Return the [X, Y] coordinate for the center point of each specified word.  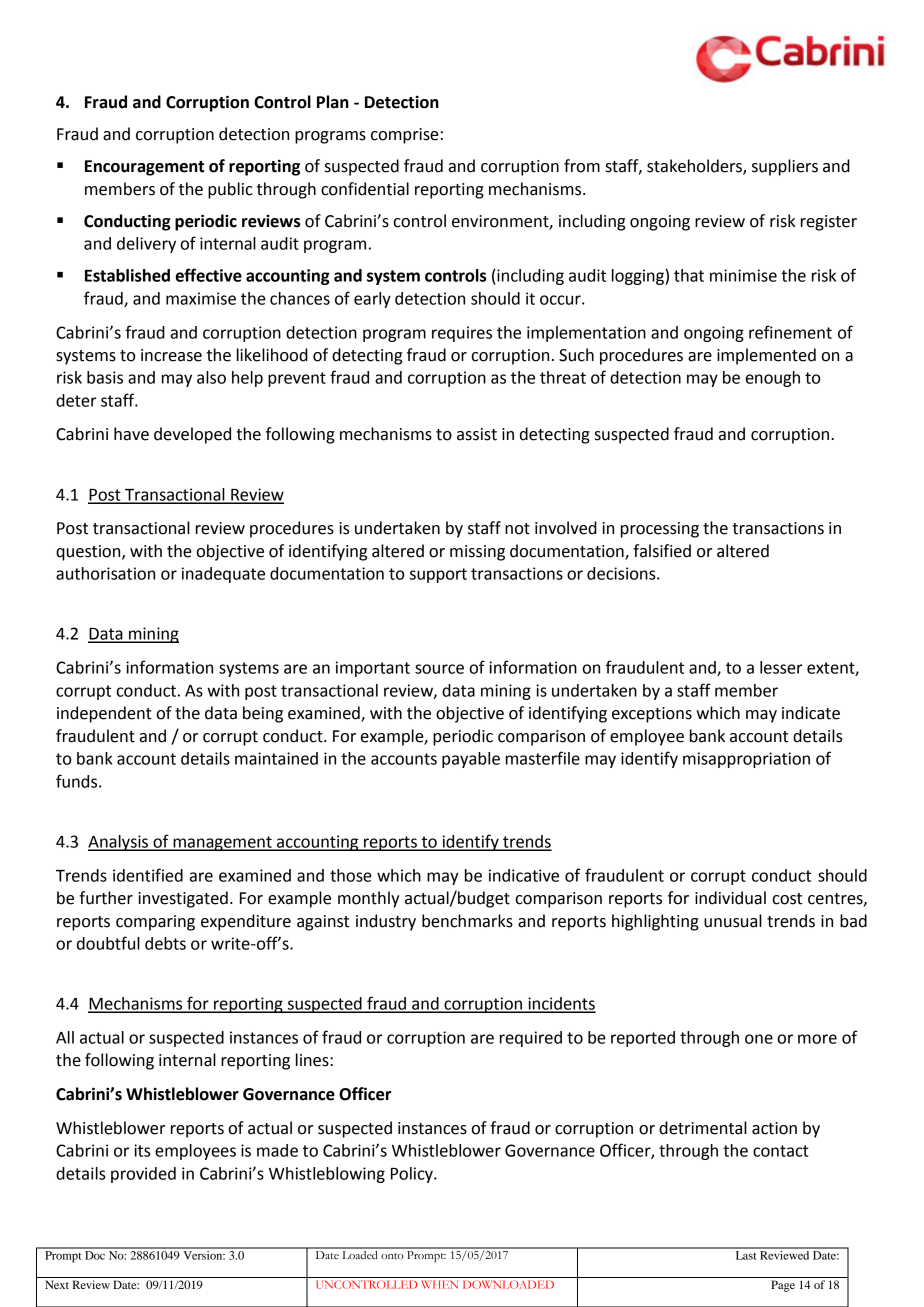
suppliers [785, 167]
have [131, 434]
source [439, 669]
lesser [781, 667]
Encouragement [144, 168]
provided [143, 1175]
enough [773, 379]
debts [165, 943]
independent [104, 714]
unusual [733, 921]
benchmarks [467, 921]
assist [477, 434]
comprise [405, 136]
